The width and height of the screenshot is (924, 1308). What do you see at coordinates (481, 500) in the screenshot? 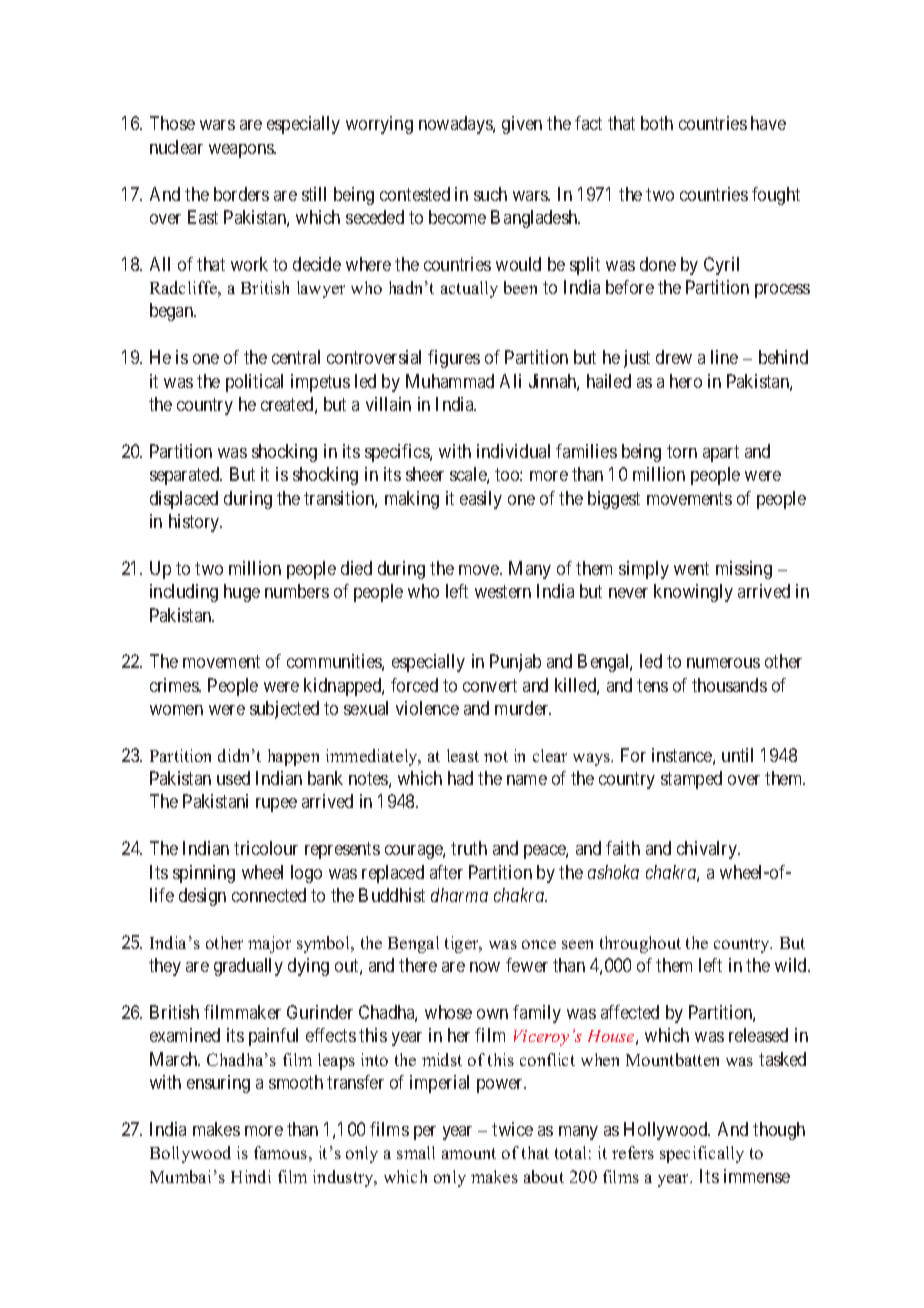
I see `easily` at bounding box center [481, 500].
